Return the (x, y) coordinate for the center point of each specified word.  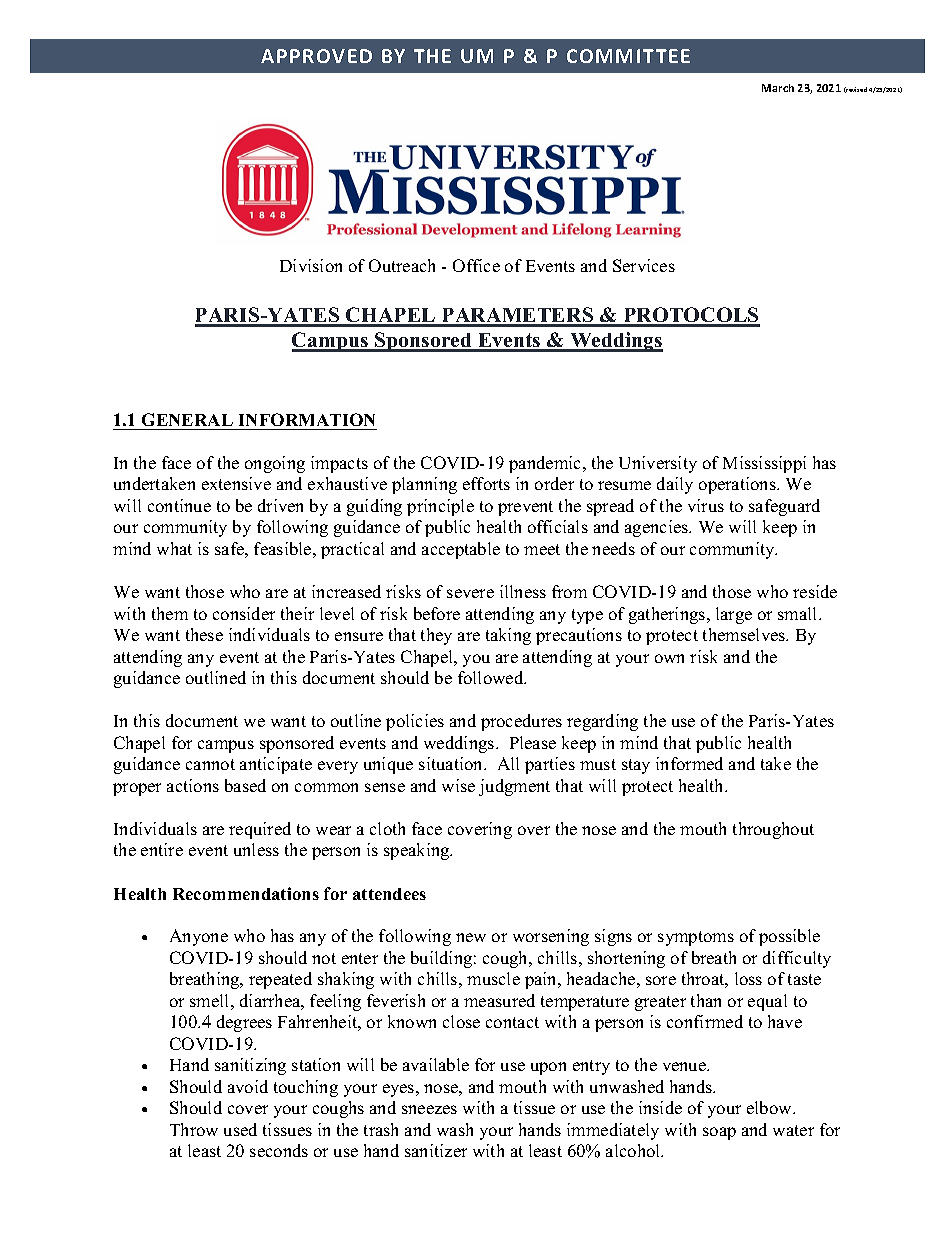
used (240, 1129)
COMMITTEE (628, 56)
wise (458, 785)
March (778, 88)
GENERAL (187, 419)
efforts (486, 483)
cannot (210, 764)
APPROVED (316, 56)
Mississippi (764, 464)
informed (689, 763)
